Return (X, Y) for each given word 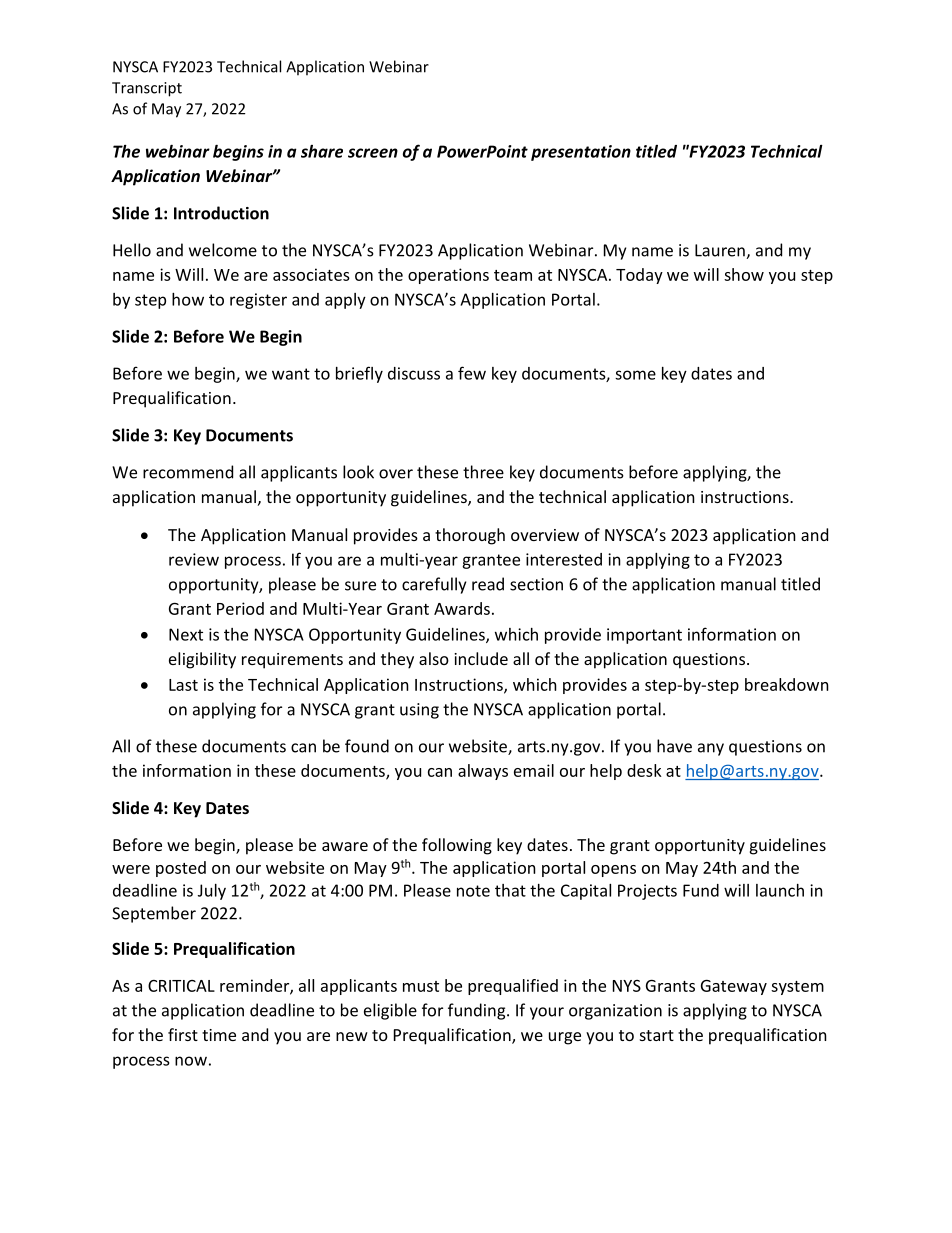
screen (373, 153)
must (421, 986)
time (219, 1035)
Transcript (147, 89)
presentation (581, 153)
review (194, 559)
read (488, 584)
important (644, 636)
